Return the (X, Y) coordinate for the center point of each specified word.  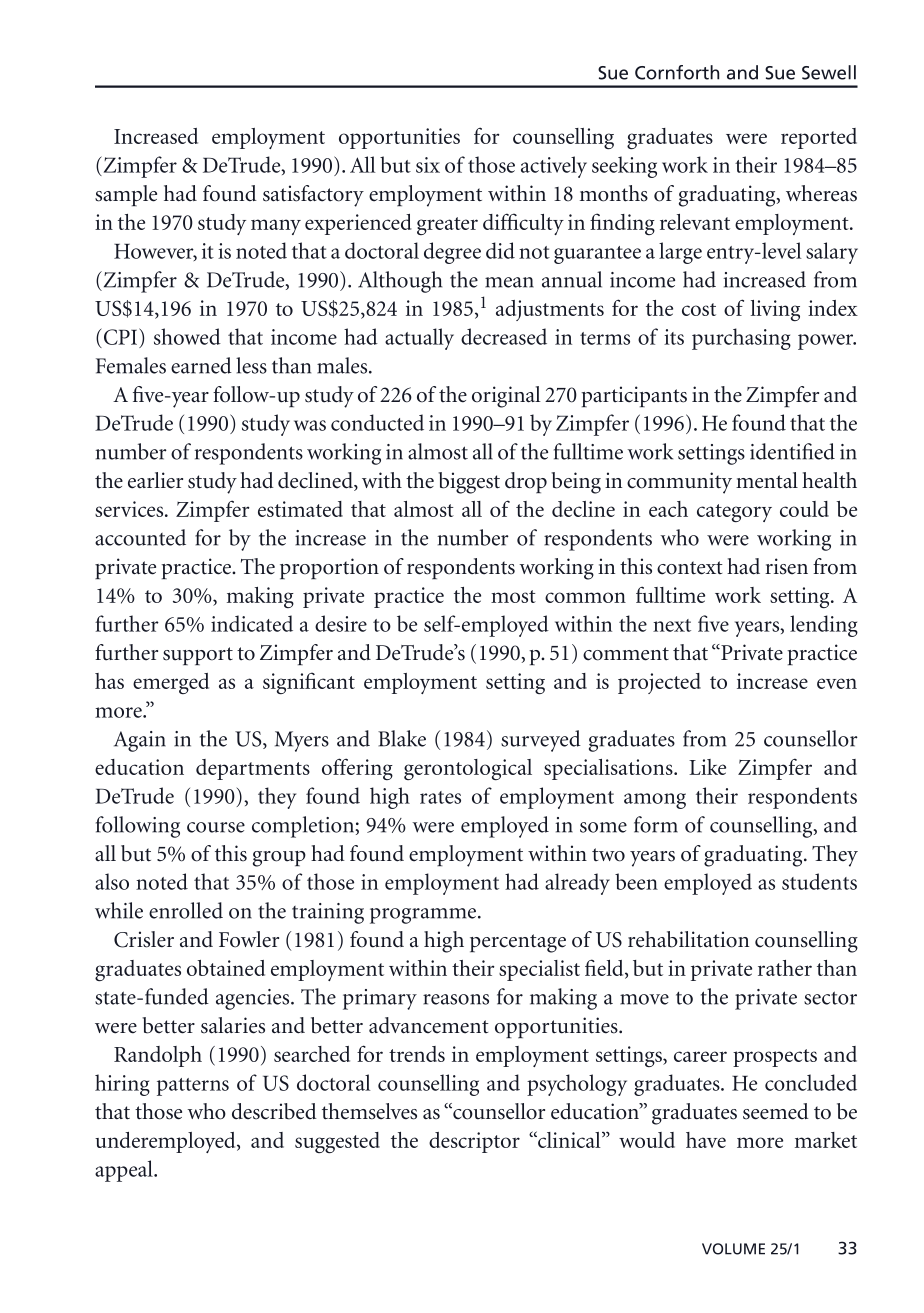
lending (824, 626)
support (198, 656)
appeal (125, 1171)
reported (819, 138)
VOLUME (733, 1249)
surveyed (541, 741)
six (428, 165)
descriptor (474, 1142)
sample (126, 195)
